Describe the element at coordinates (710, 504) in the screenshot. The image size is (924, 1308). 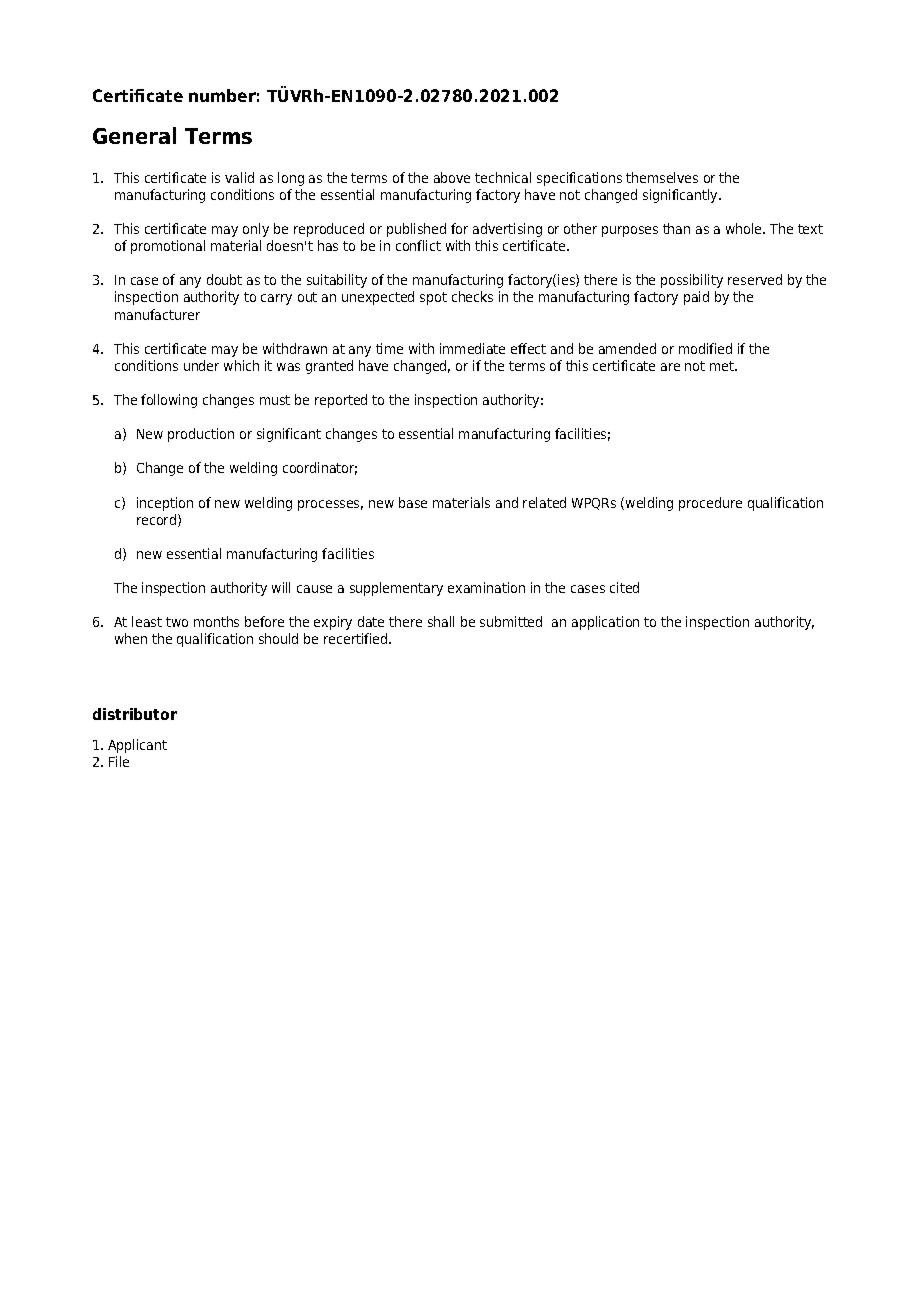
I see `procedure` at that location.
